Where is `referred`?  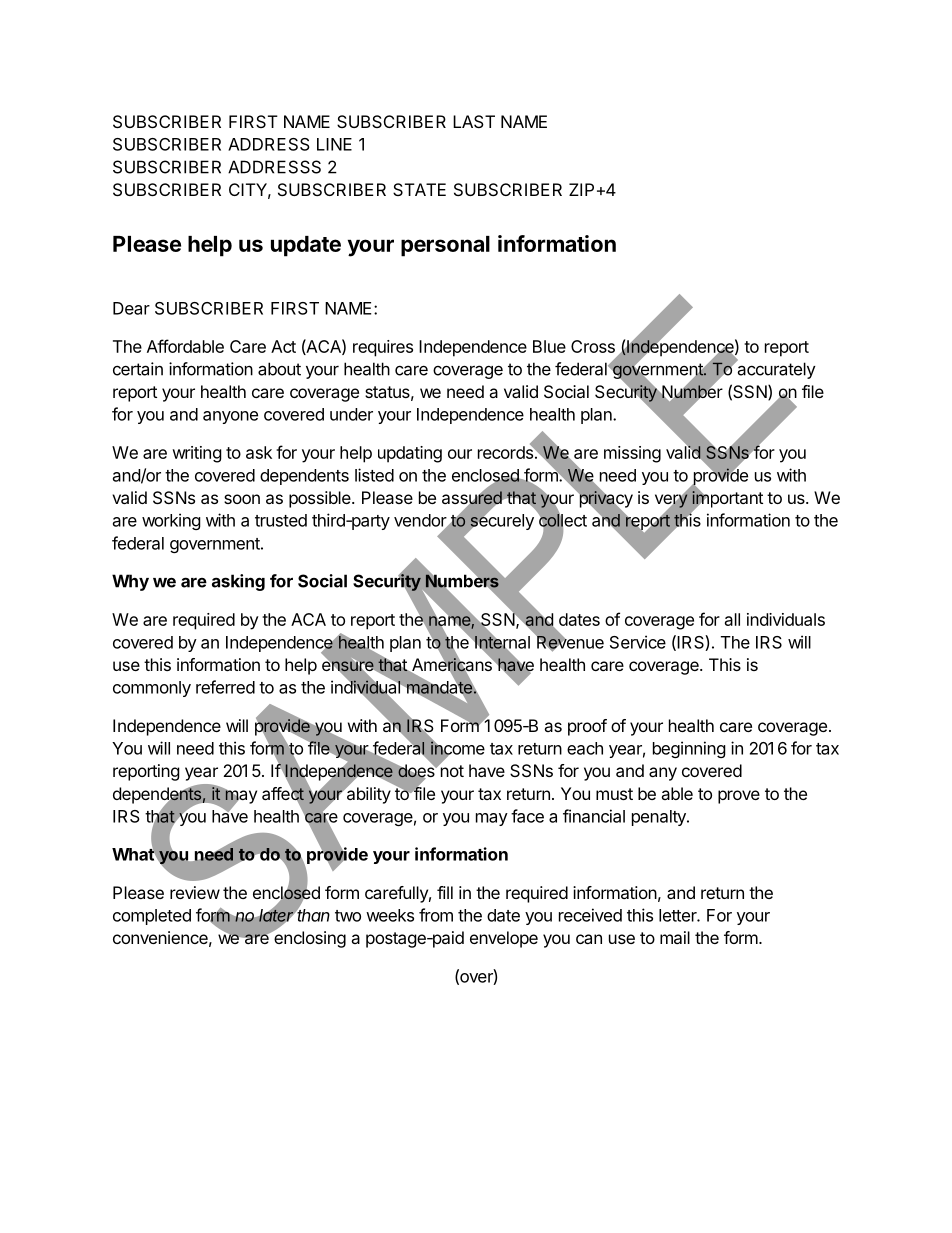 referred is located at coordinates (225, 687).
